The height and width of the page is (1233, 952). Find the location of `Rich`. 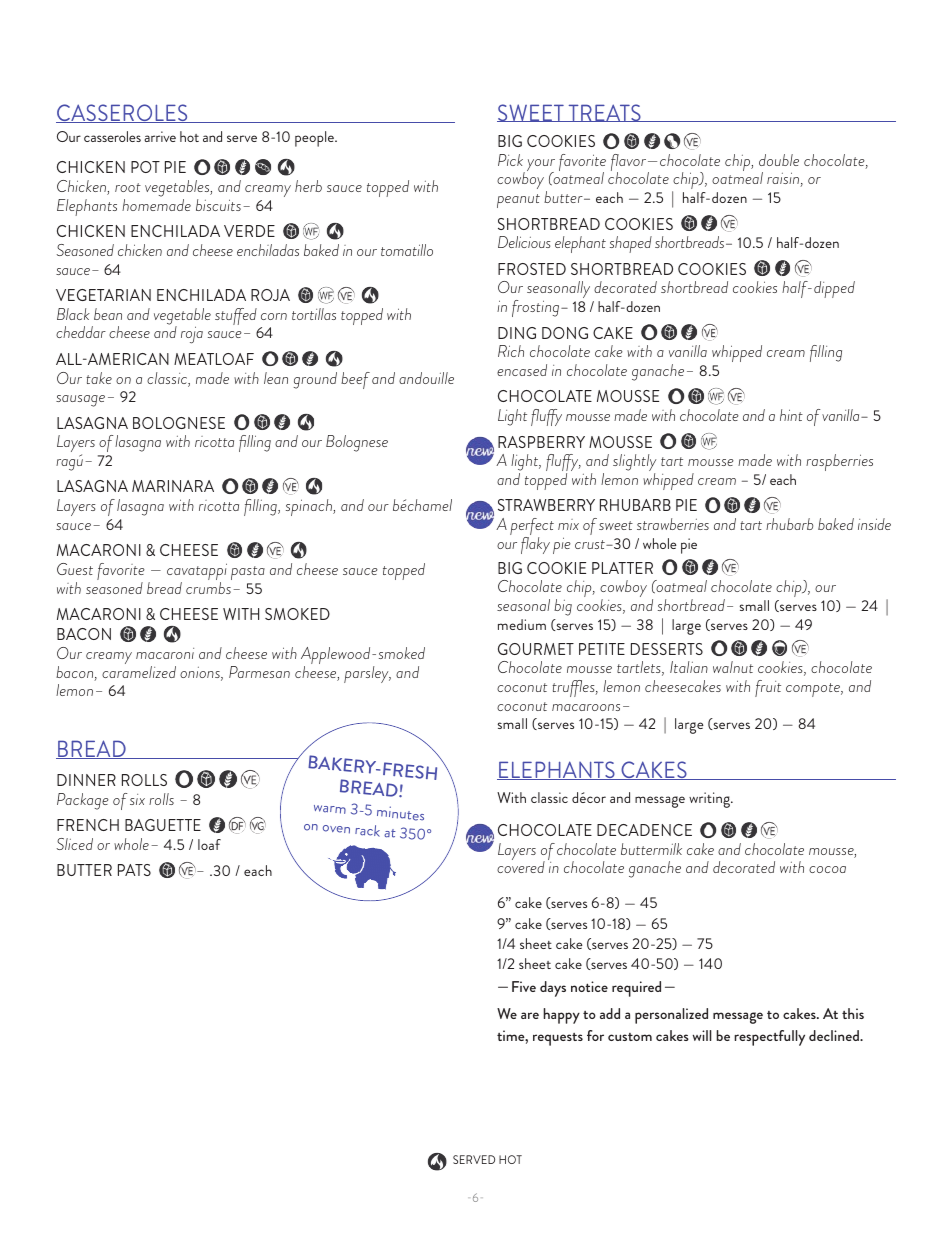

Rich is located at coordinates (511, 351).
